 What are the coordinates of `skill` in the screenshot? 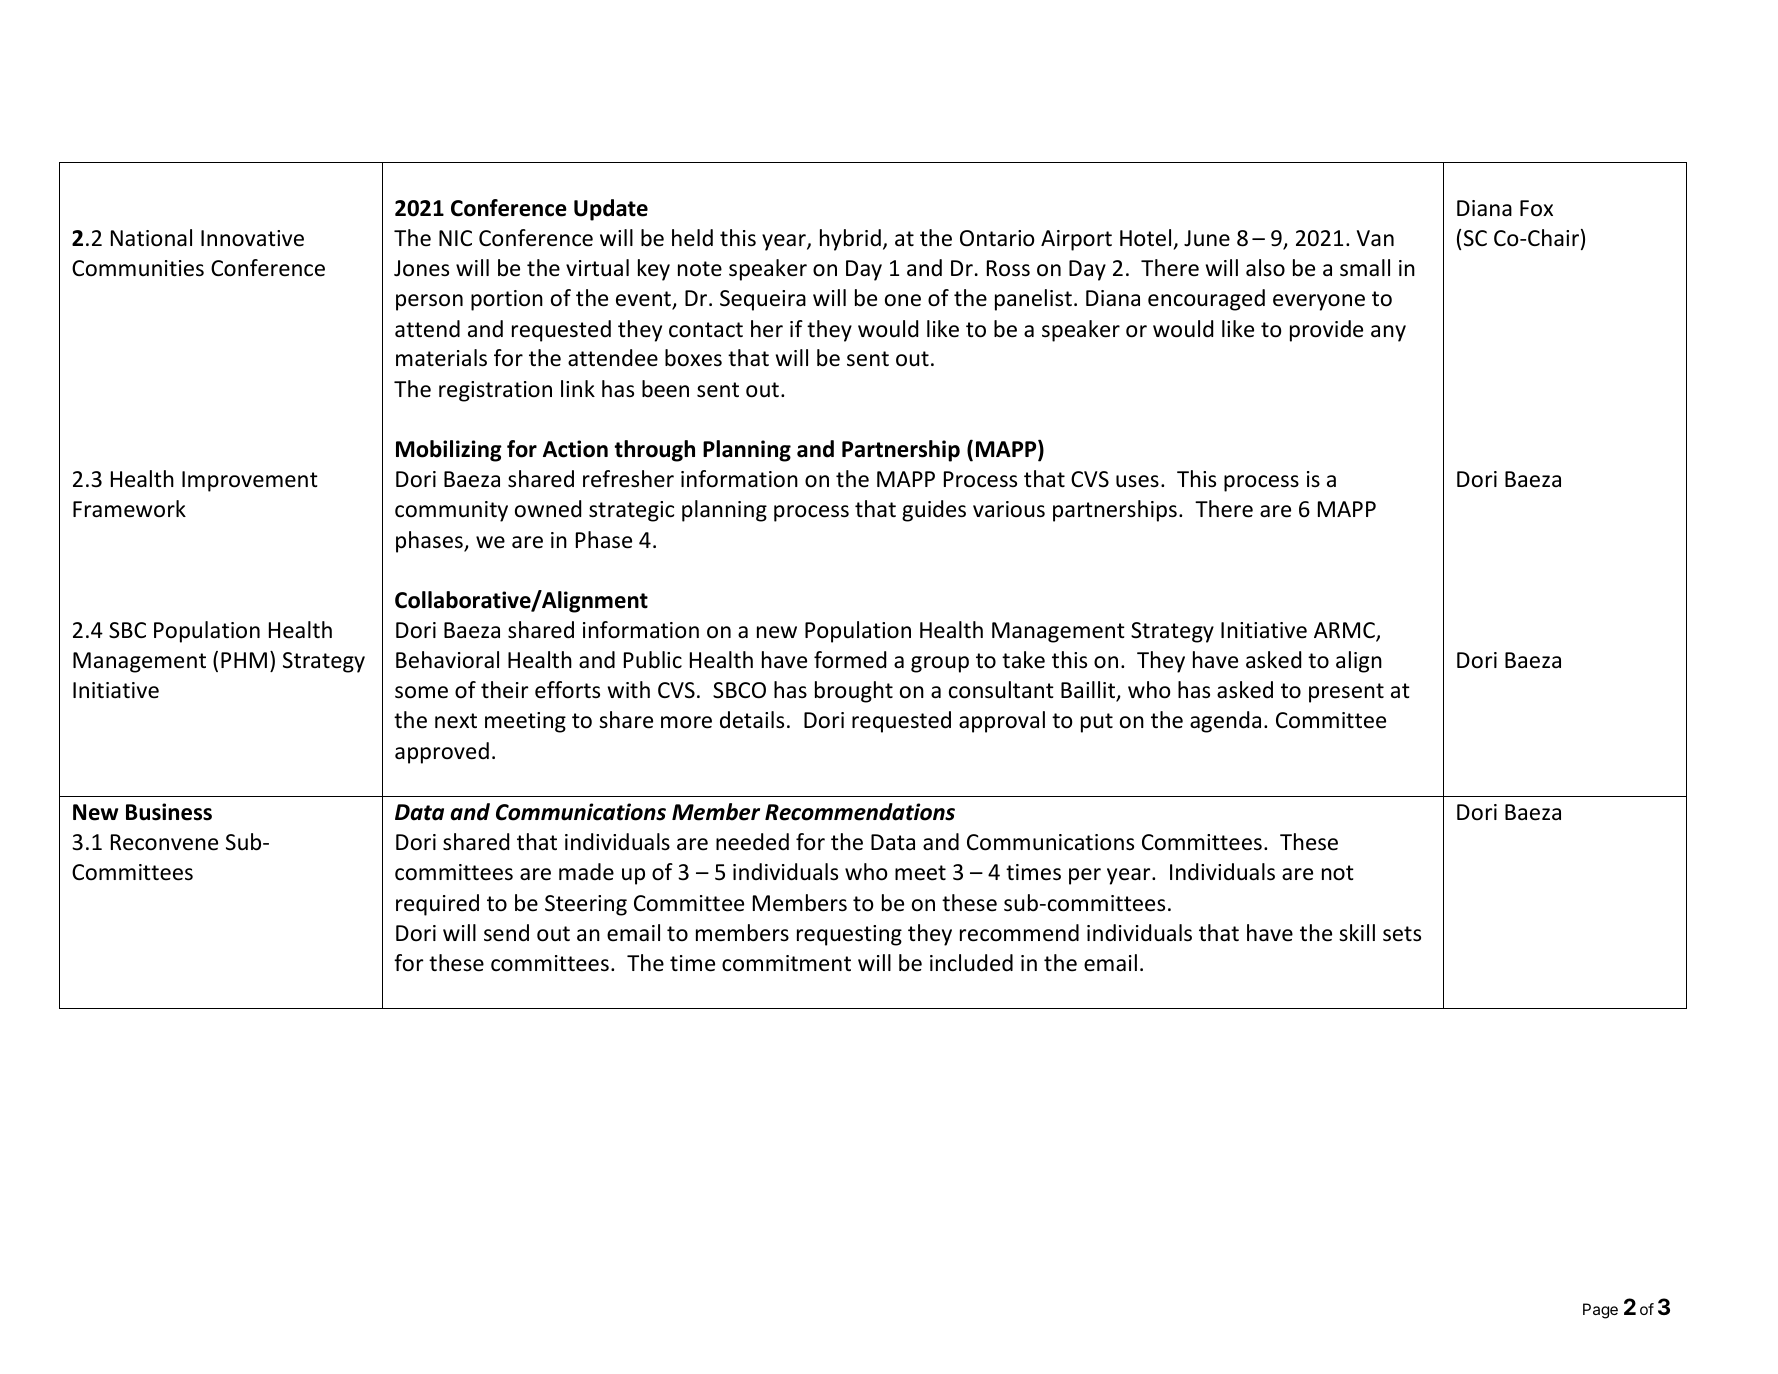 It's located at (1357, 932).
